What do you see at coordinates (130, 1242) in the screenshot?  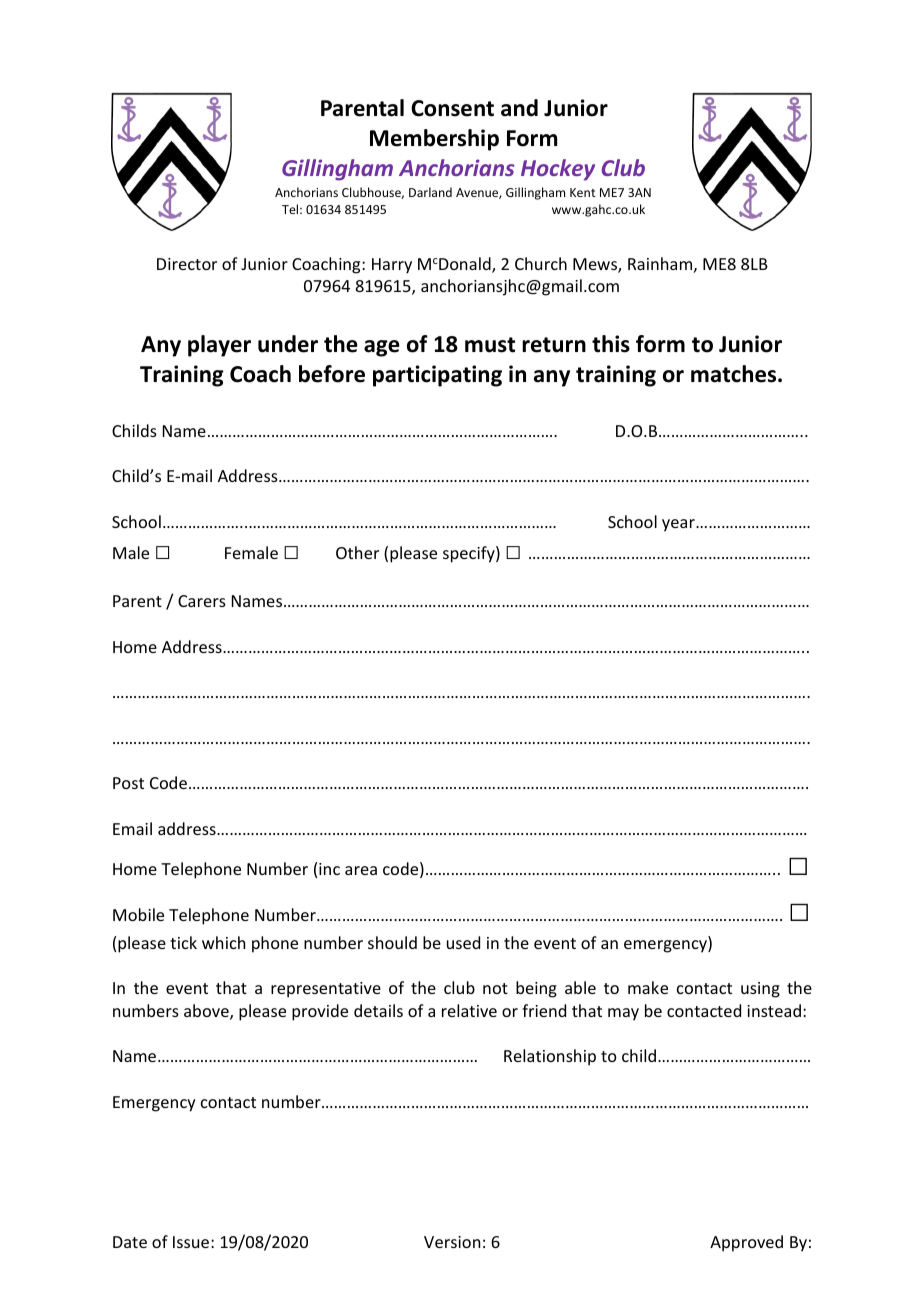 I see `Date` at bounding box center [130, 1242].
